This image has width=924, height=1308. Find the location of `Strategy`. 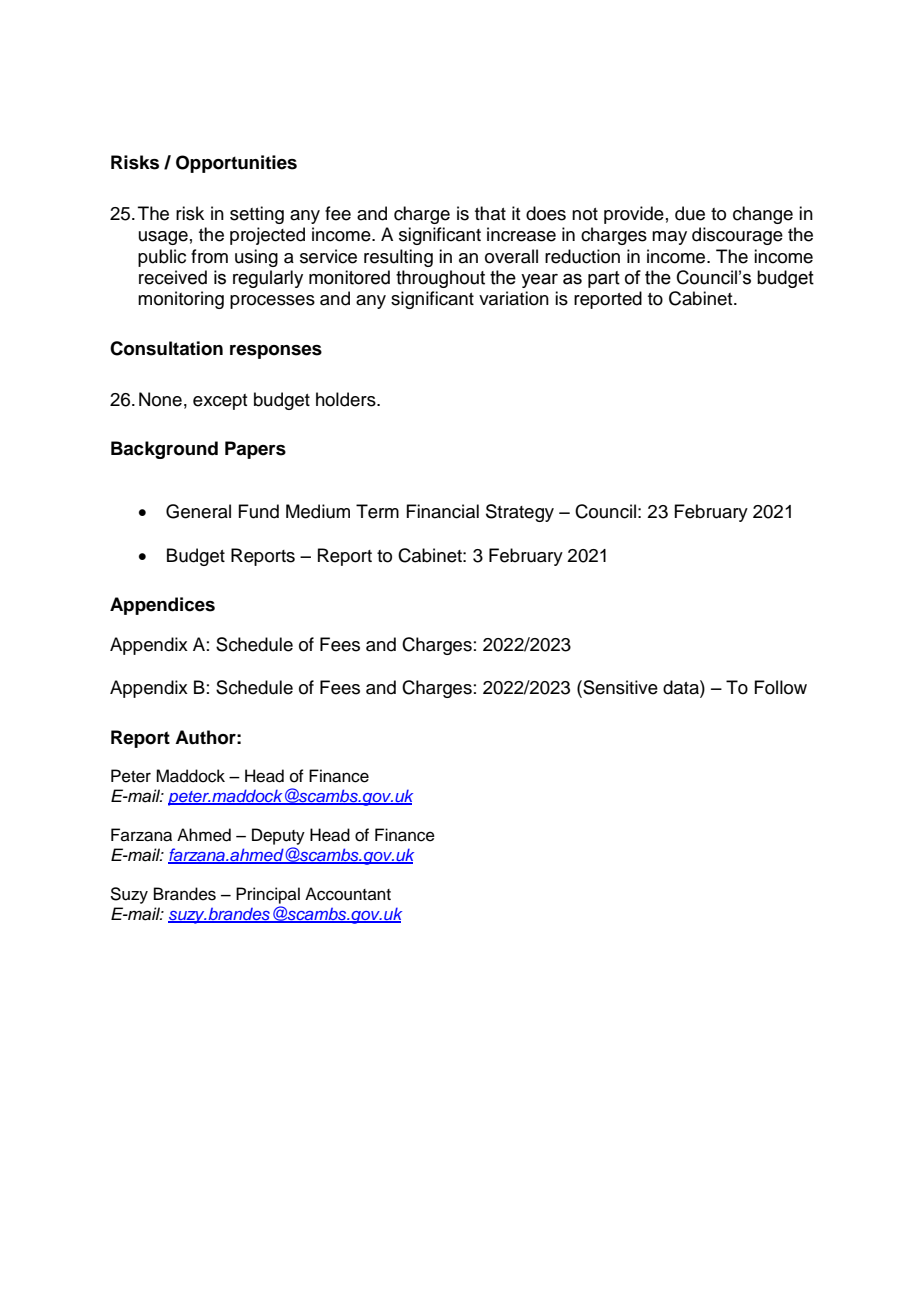

Strategy is located at coordinates (520, 513).
